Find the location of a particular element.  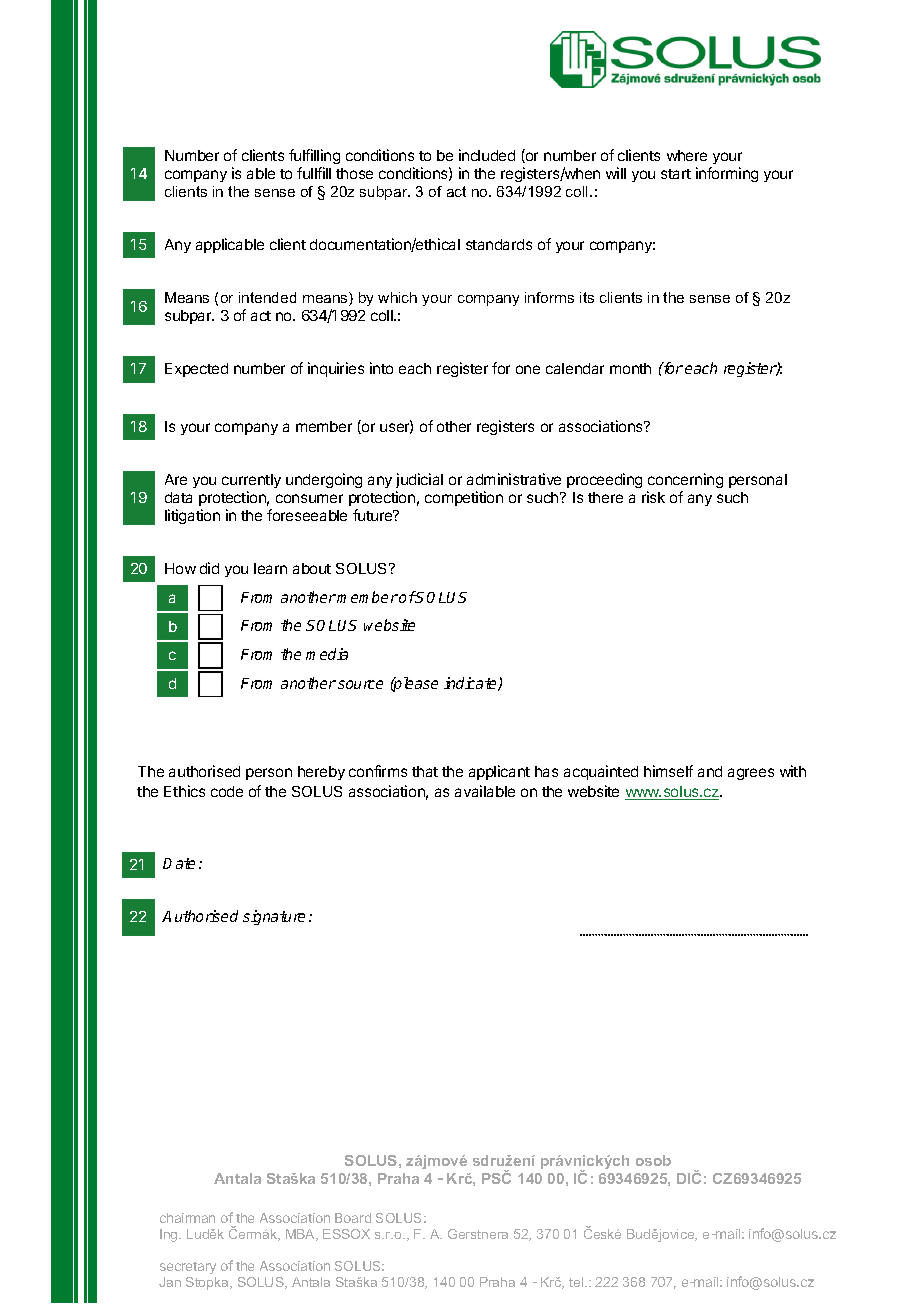

signature is located at coordinates (274, 917).
